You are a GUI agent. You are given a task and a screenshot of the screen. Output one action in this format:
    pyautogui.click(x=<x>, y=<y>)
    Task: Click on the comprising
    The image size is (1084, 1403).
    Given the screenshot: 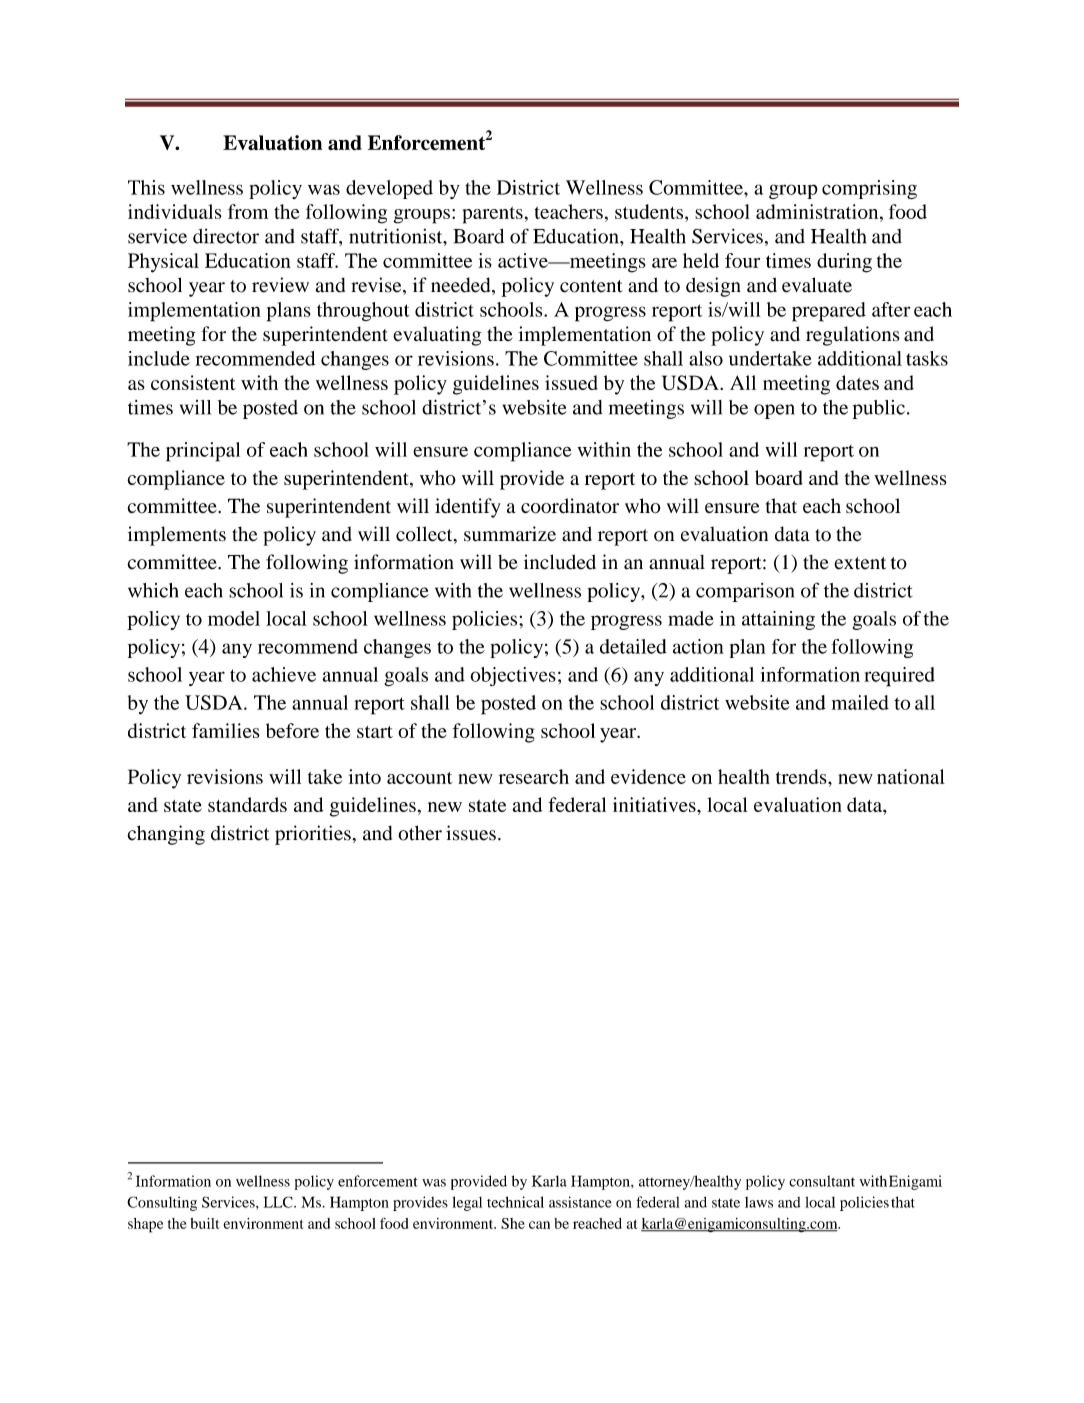 What is the action you would take?
    pyautogui.click(x=869, y=189)
